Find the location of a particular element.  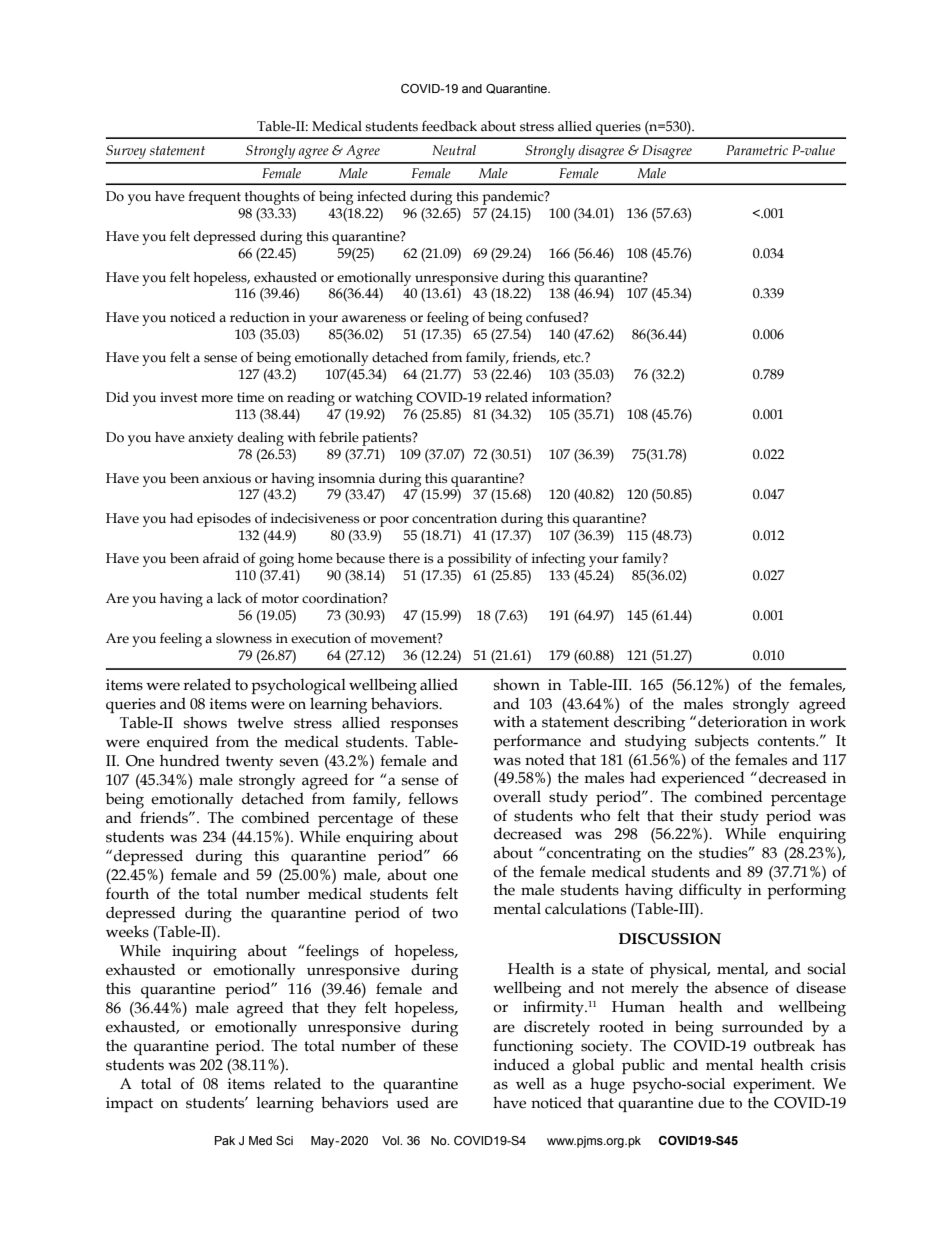

hundred is located at coordinates (190, 760).
